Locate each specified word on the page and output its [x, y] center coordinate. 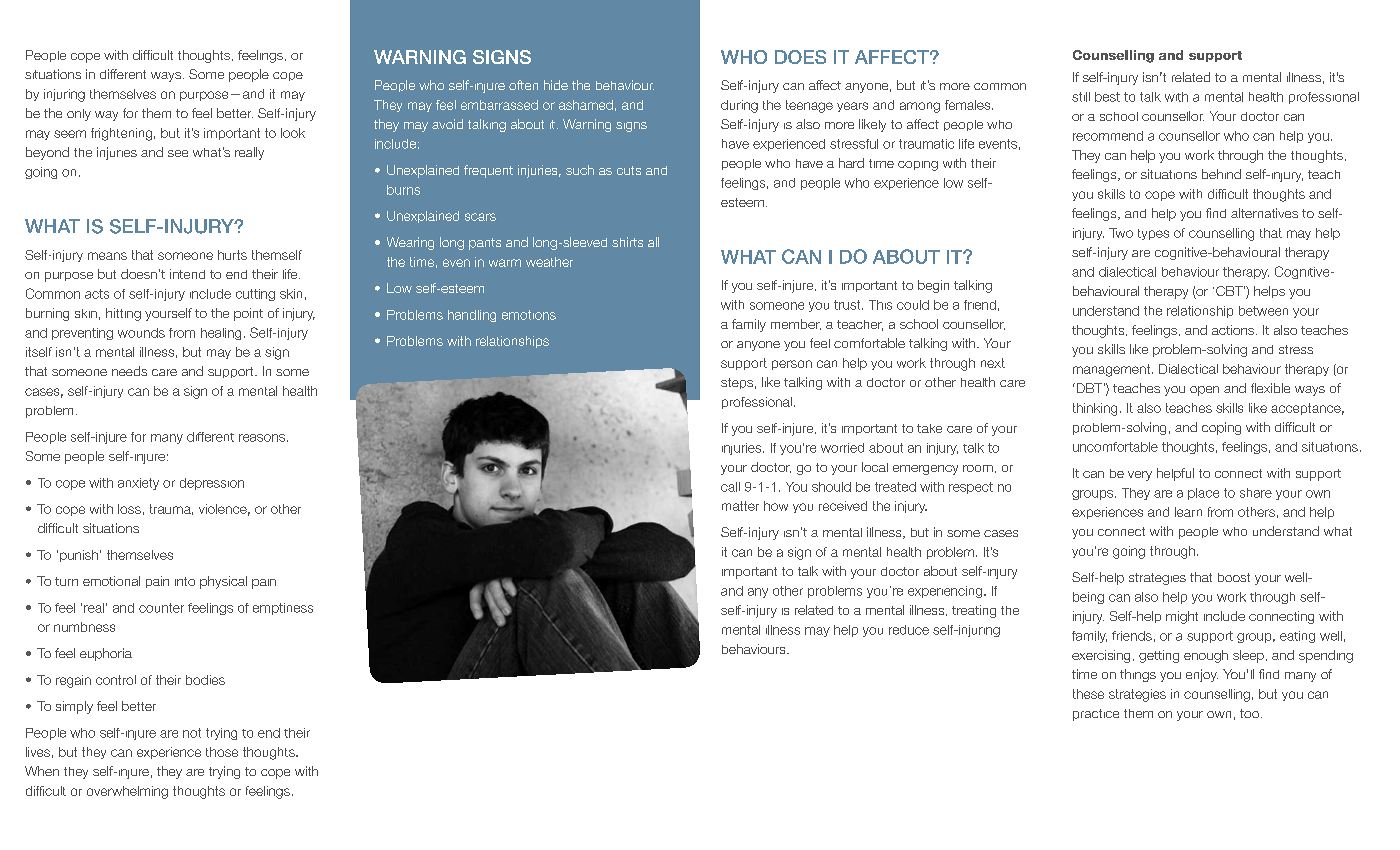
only [79, 115]
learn [1188, 512]
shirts [627, 242]
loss [129, 509]
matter [740, 506]
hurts [232, 255]
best [1107, 97]
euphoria [106, 654]
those [222, 752]
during [739, 106]
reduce [909, 630]
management [1113, 370]
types [1153, 234]
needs [129, 371]
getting [1159, 656]
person [792, 365]
